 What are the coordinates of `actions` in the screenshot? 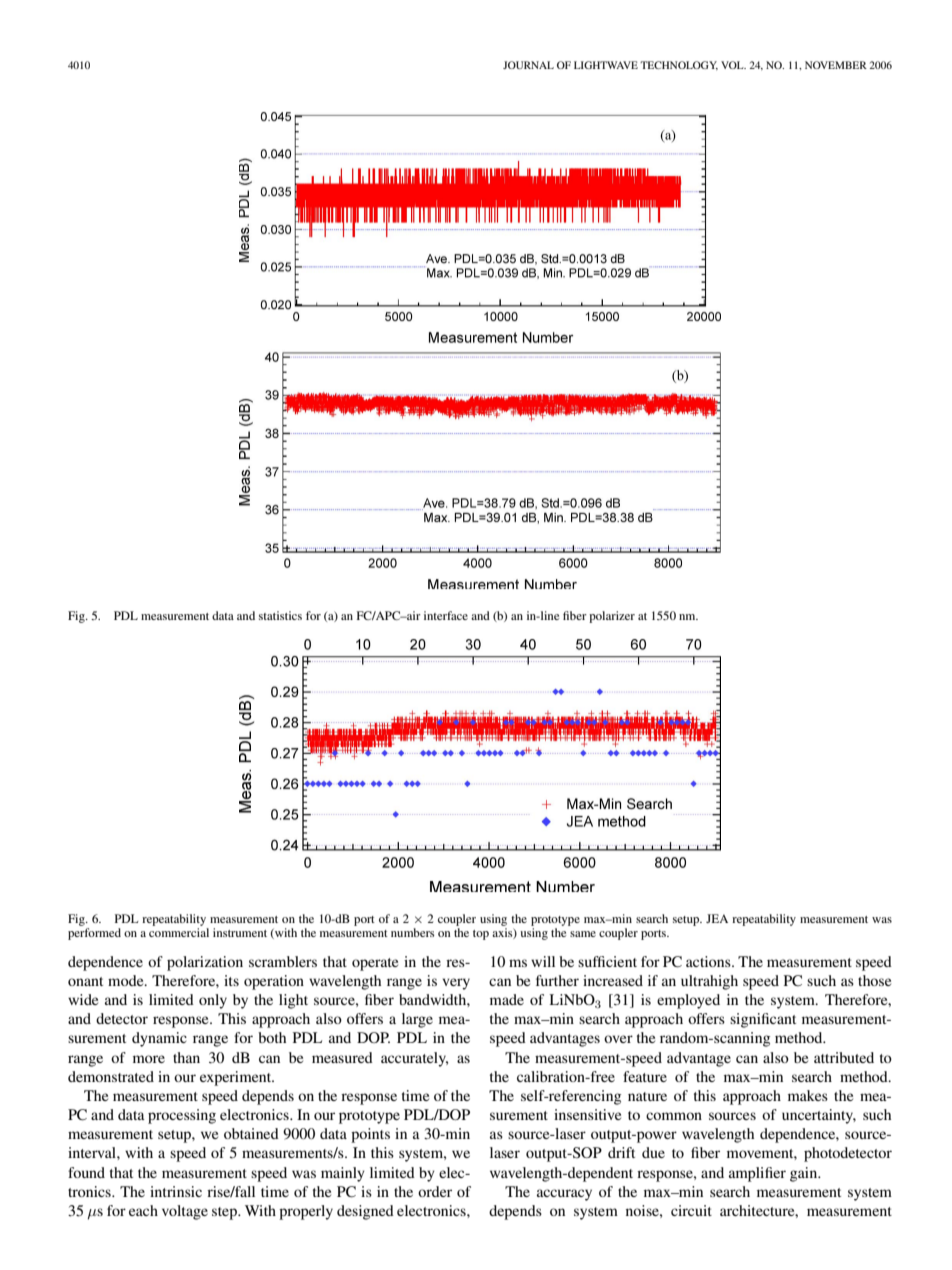 It's located at (709, 961).
